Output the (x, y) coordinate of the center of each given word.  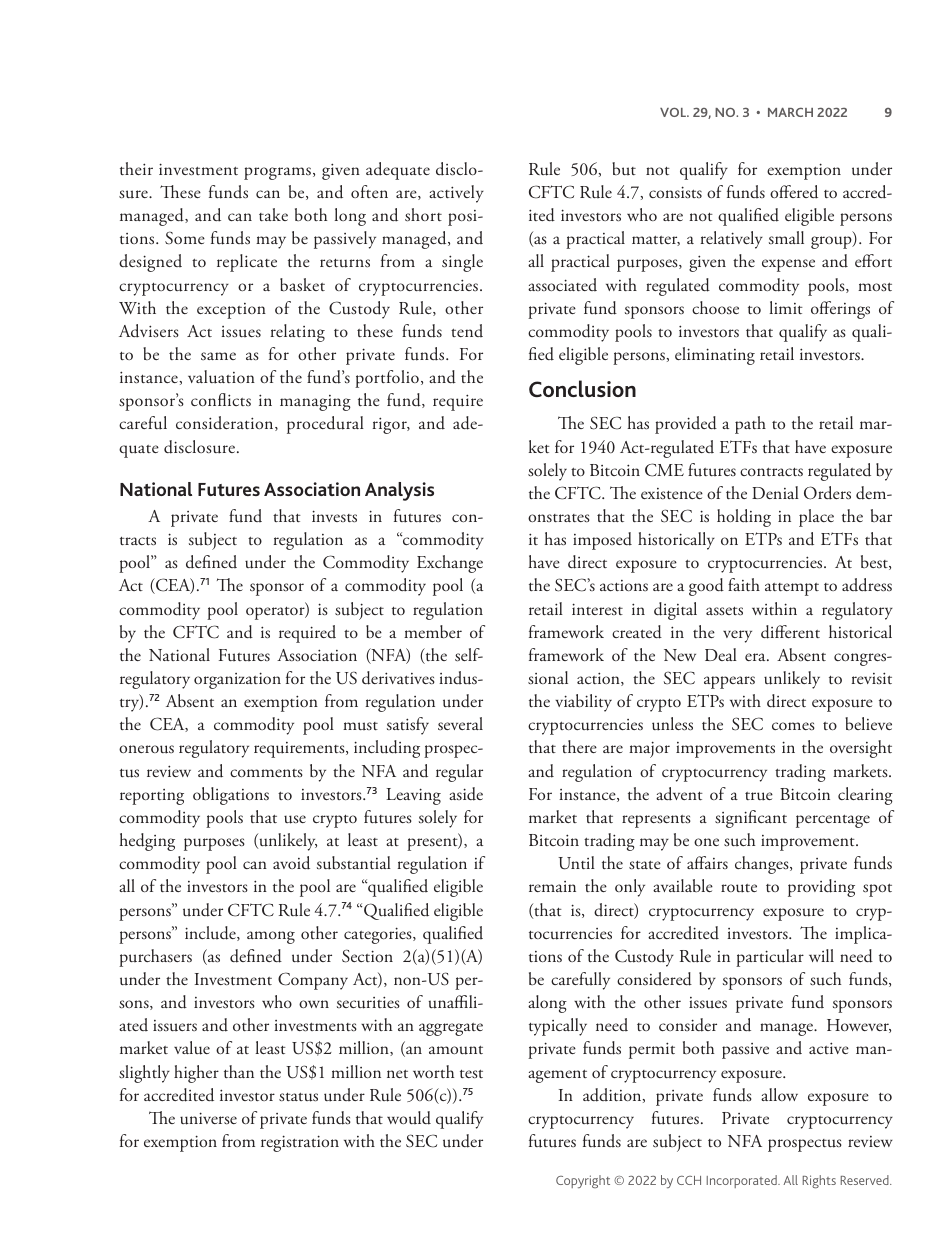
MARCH (790, 112)
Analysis (399, 491)
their (136, 168)
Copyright (583, 1181)
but (624, 169)
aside (466, 794)
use (295, 819)
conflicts (221, 399)
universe (208, 1118)
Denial (775, 492)
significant (751, 819)
